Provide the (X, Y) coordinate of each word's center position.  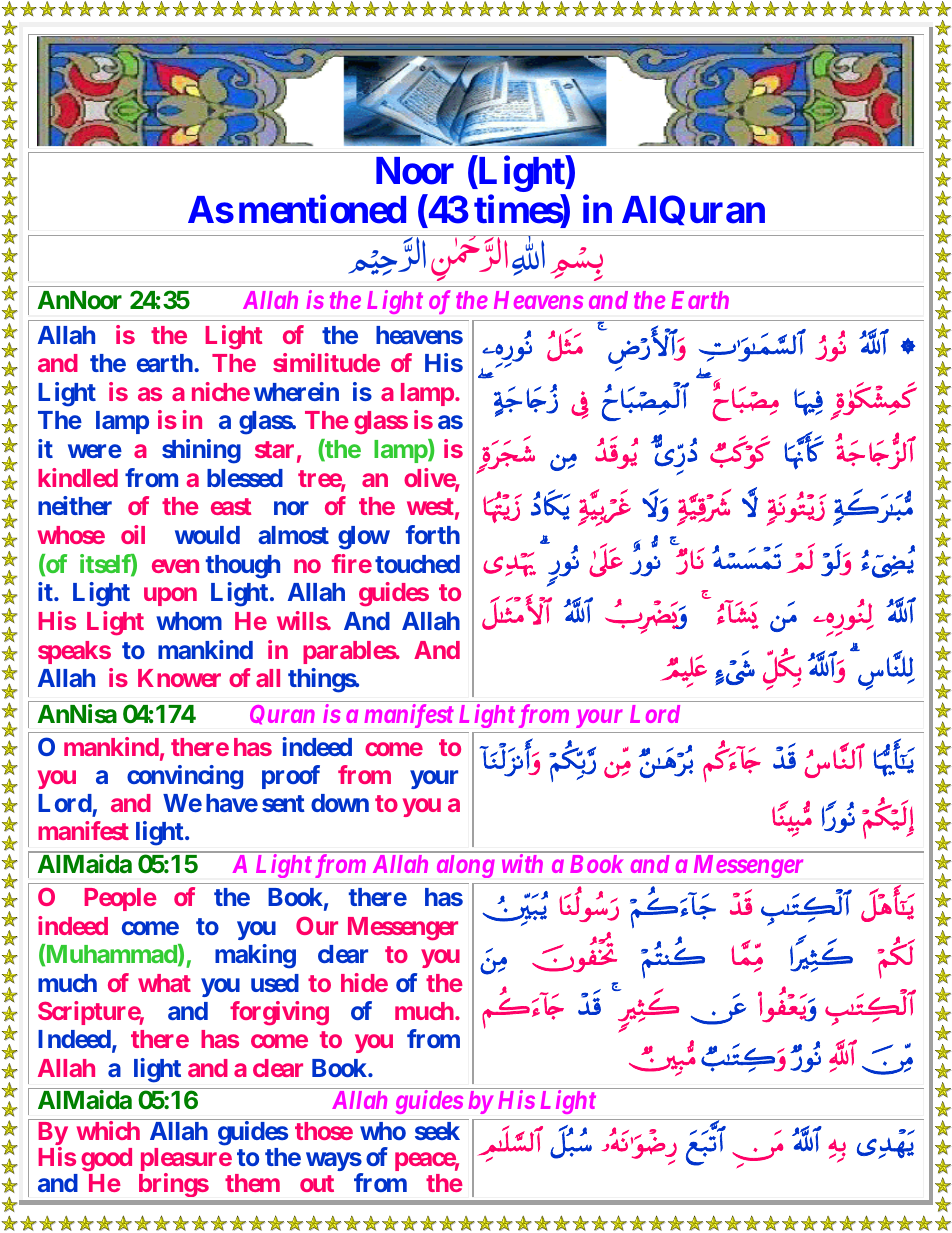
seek (437, 1131)
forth (433, 534)
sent (283, 803)
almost (293, 535)
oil (133, 534)
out (317, 1183)
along (466, 866)
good (106, 1159)
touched (417, 564)
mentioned (322, 209)
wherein (296, 391)
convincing (185, 777)
